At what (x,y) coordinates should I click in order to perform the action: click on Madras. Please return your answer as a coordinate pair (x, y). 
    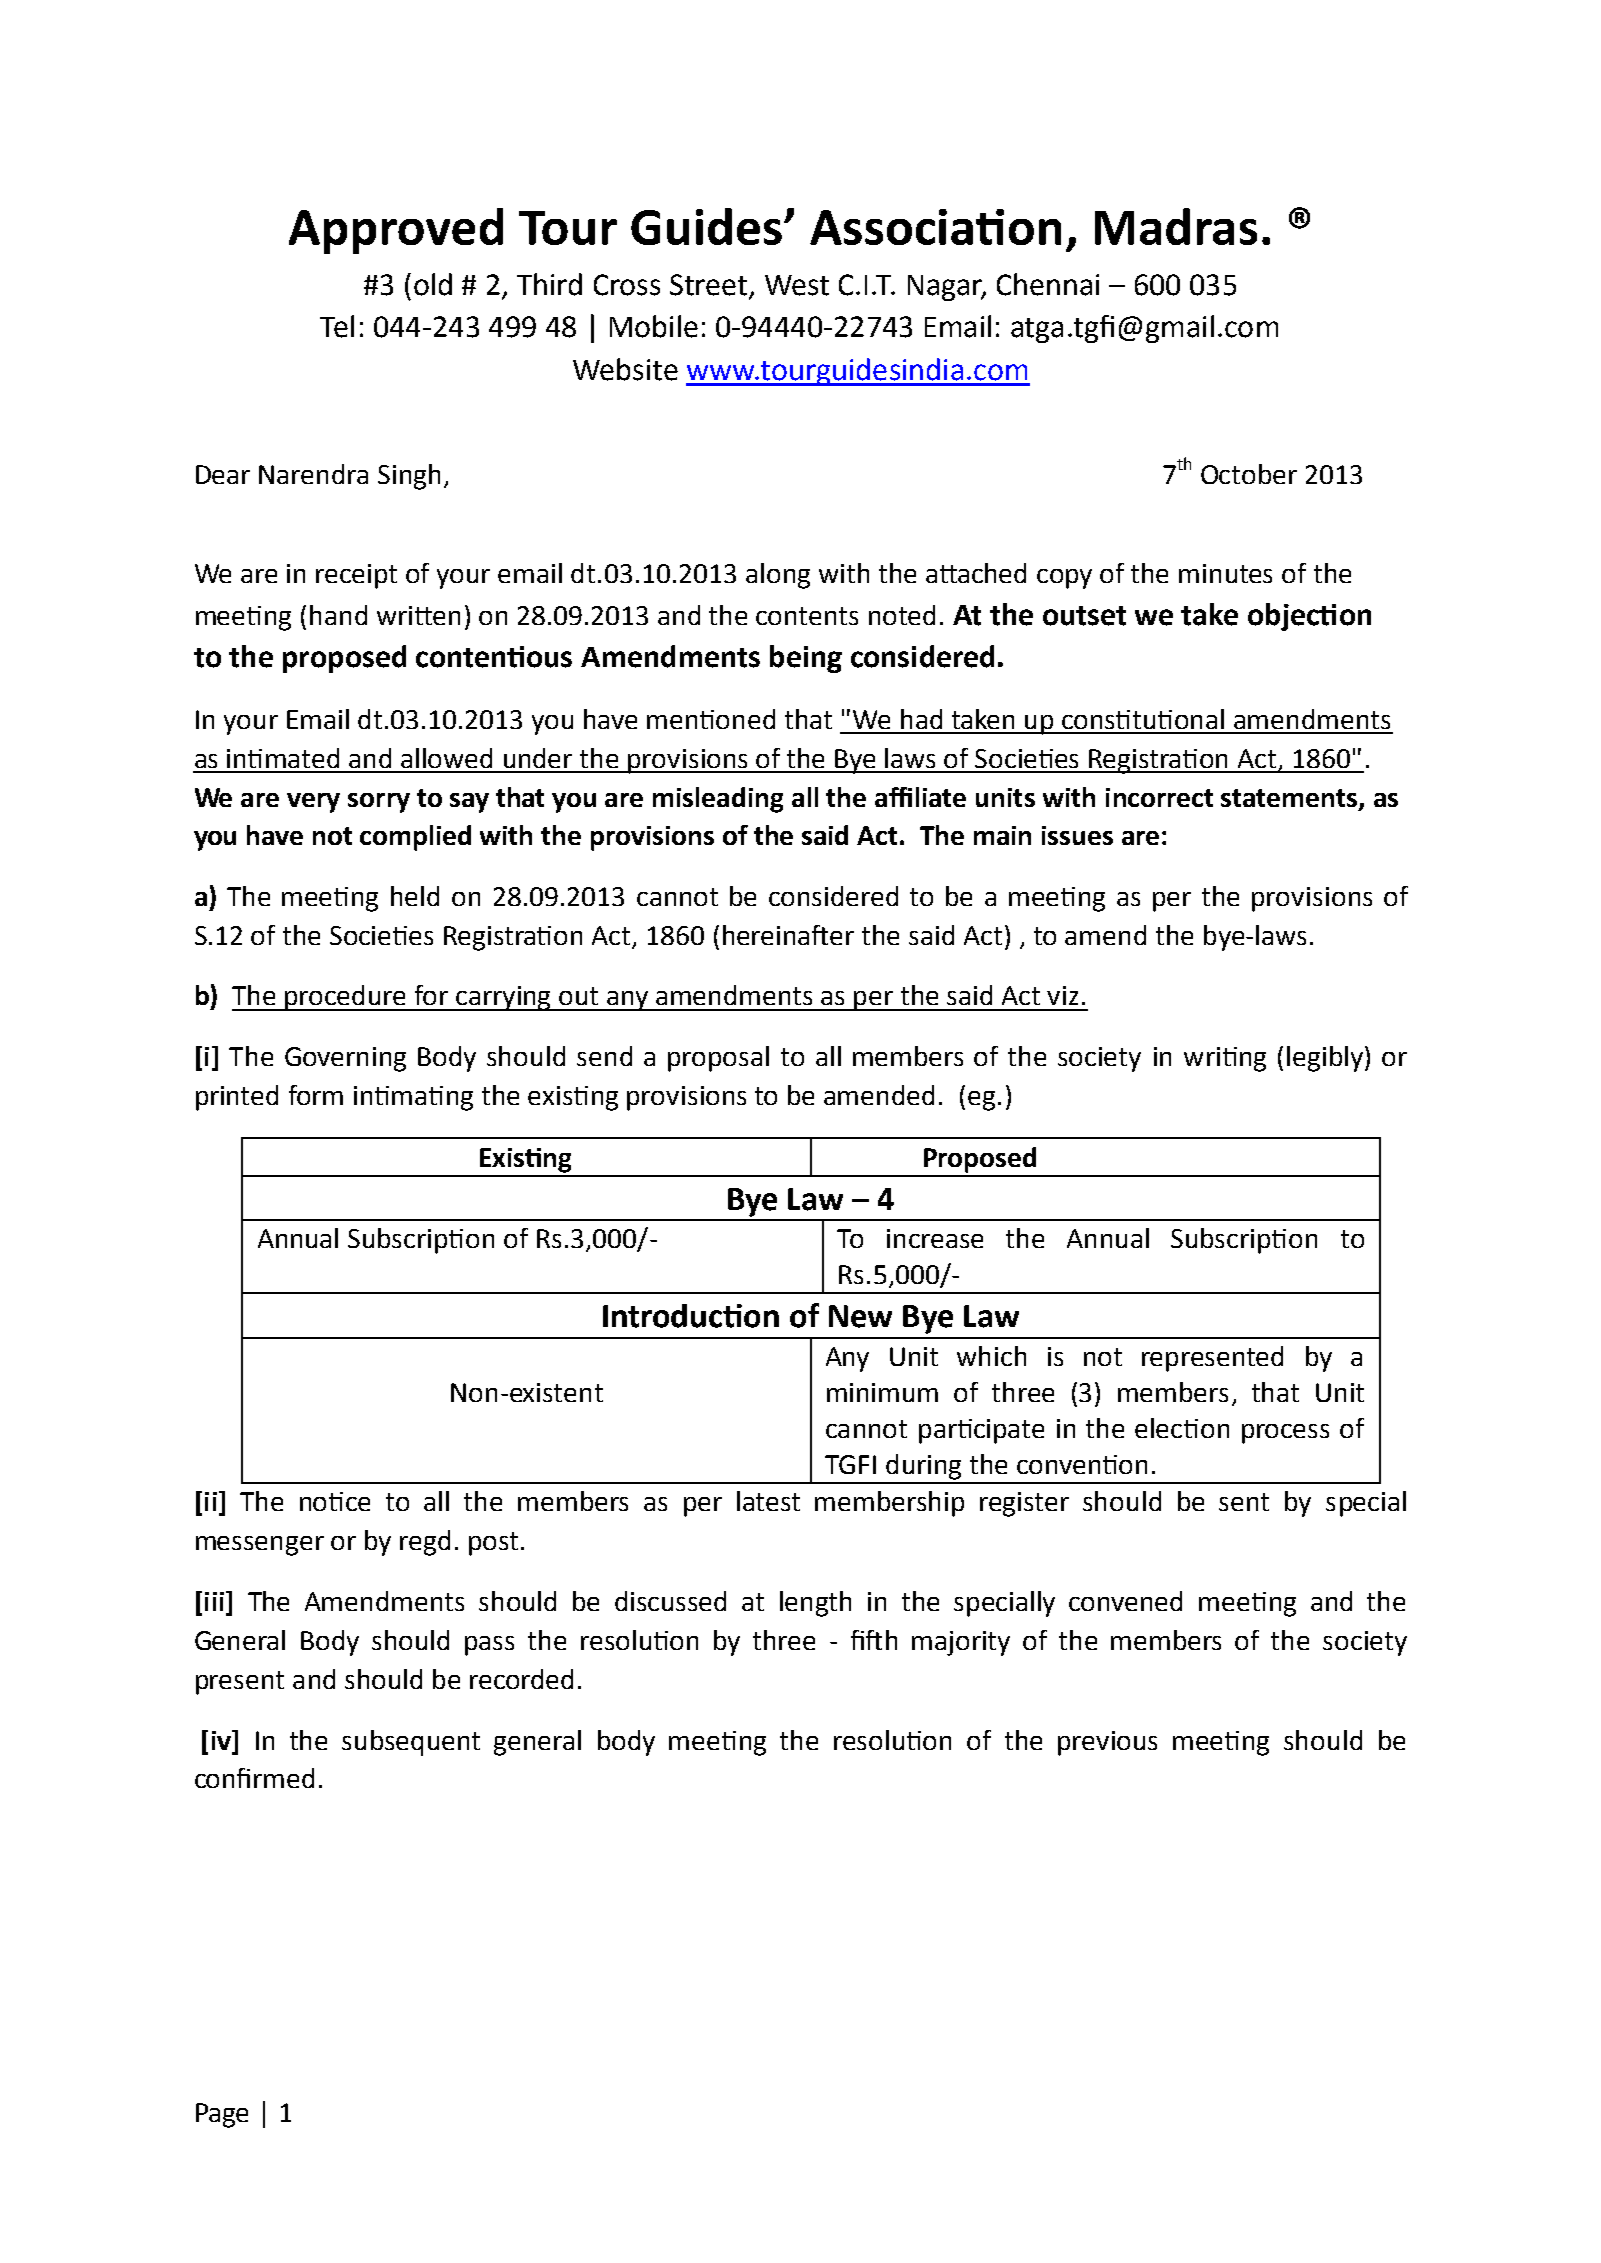
    Looking at the image, I should click on (1176, 226).
